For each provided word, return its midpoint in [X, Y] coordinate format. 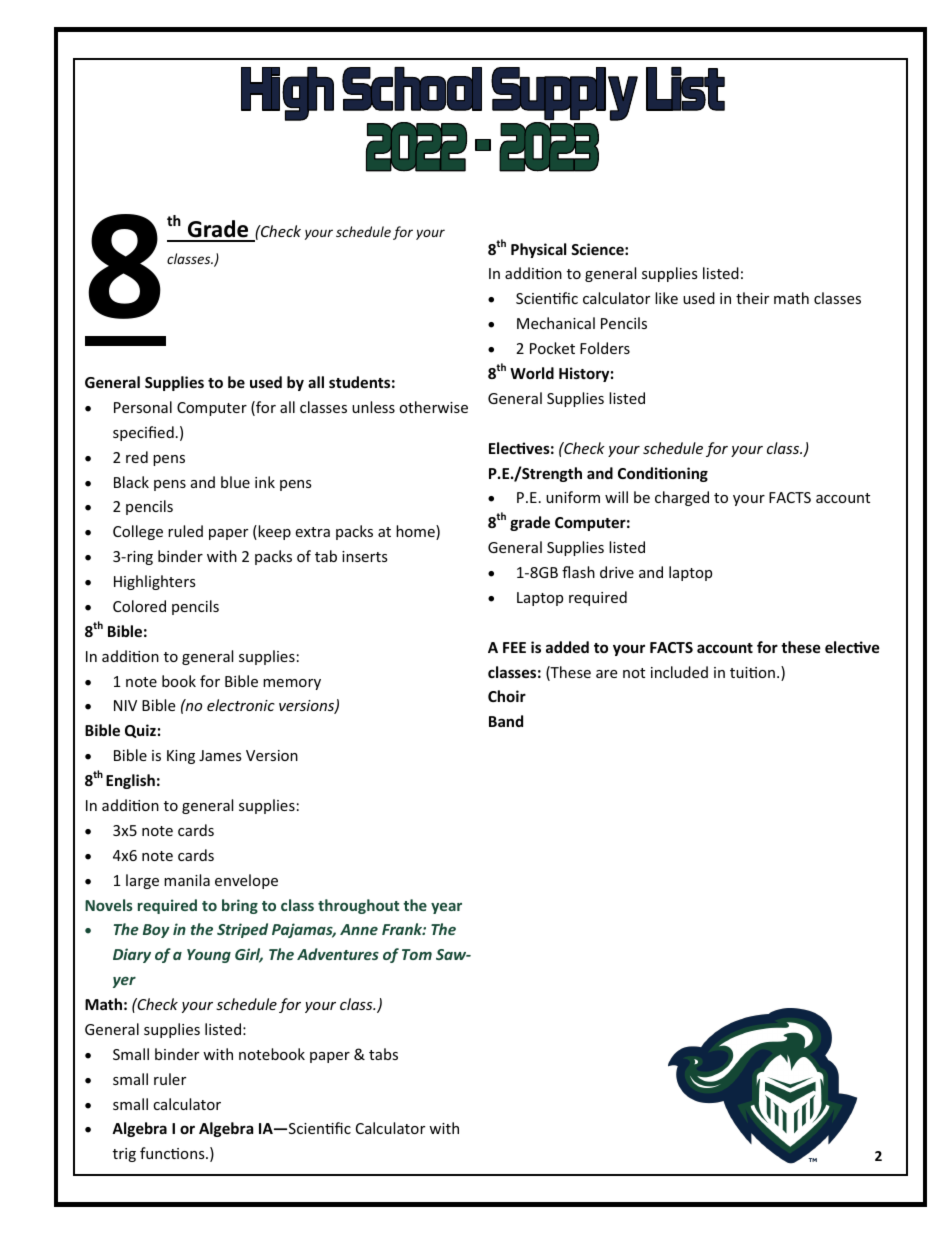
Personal [143, 407]
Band [506, 721]
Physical [538, 250]
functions [173, 1153]
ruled [185, 531]
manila [187, 880]
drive [617, 572]
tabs [383, 1054]
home [416, 532]
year [446, 908]
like [666, 298]
